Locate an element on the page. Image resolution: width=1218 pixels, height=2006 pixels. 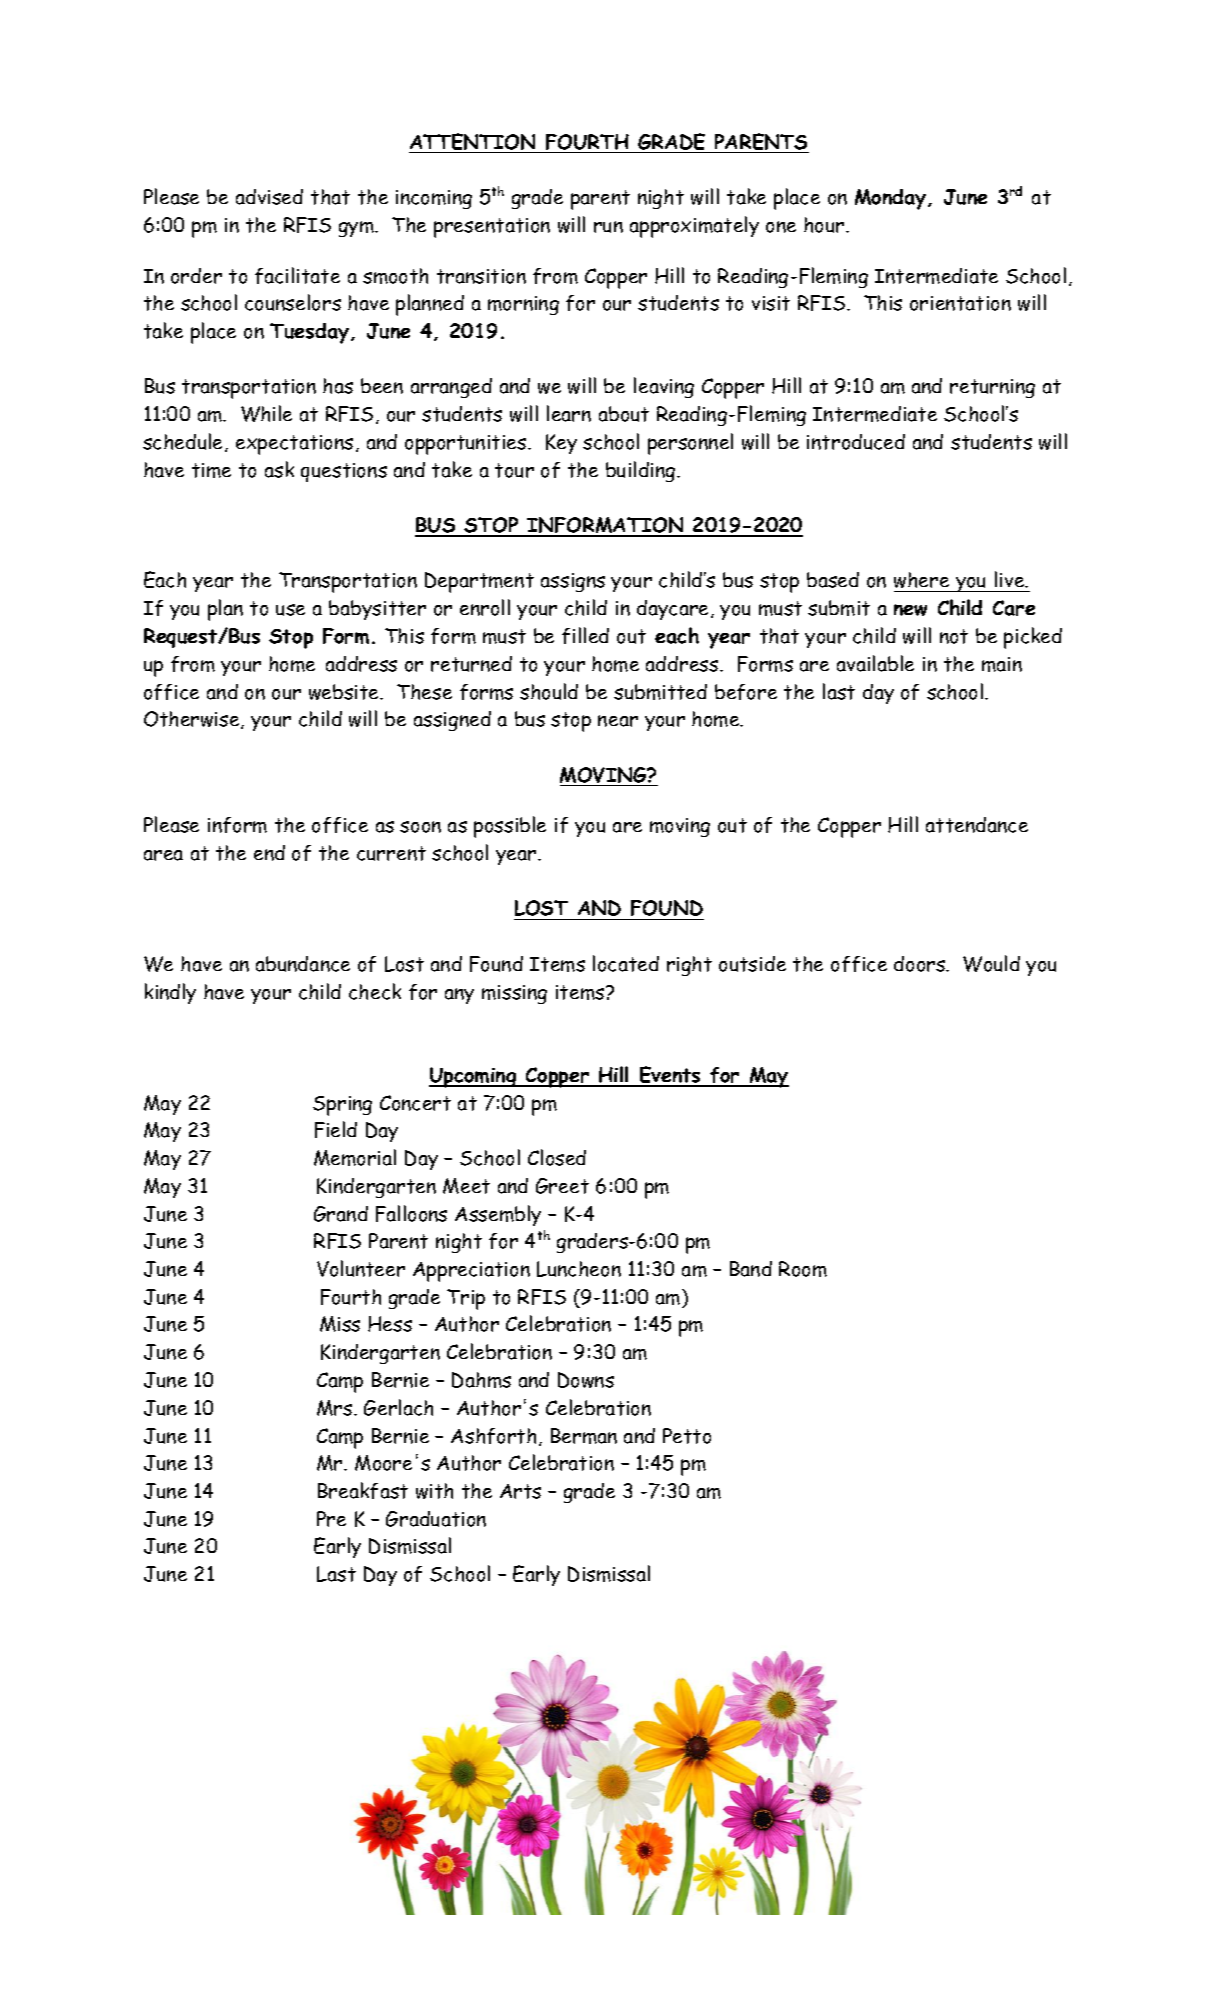
advised is located at coordinates (269, 197).
